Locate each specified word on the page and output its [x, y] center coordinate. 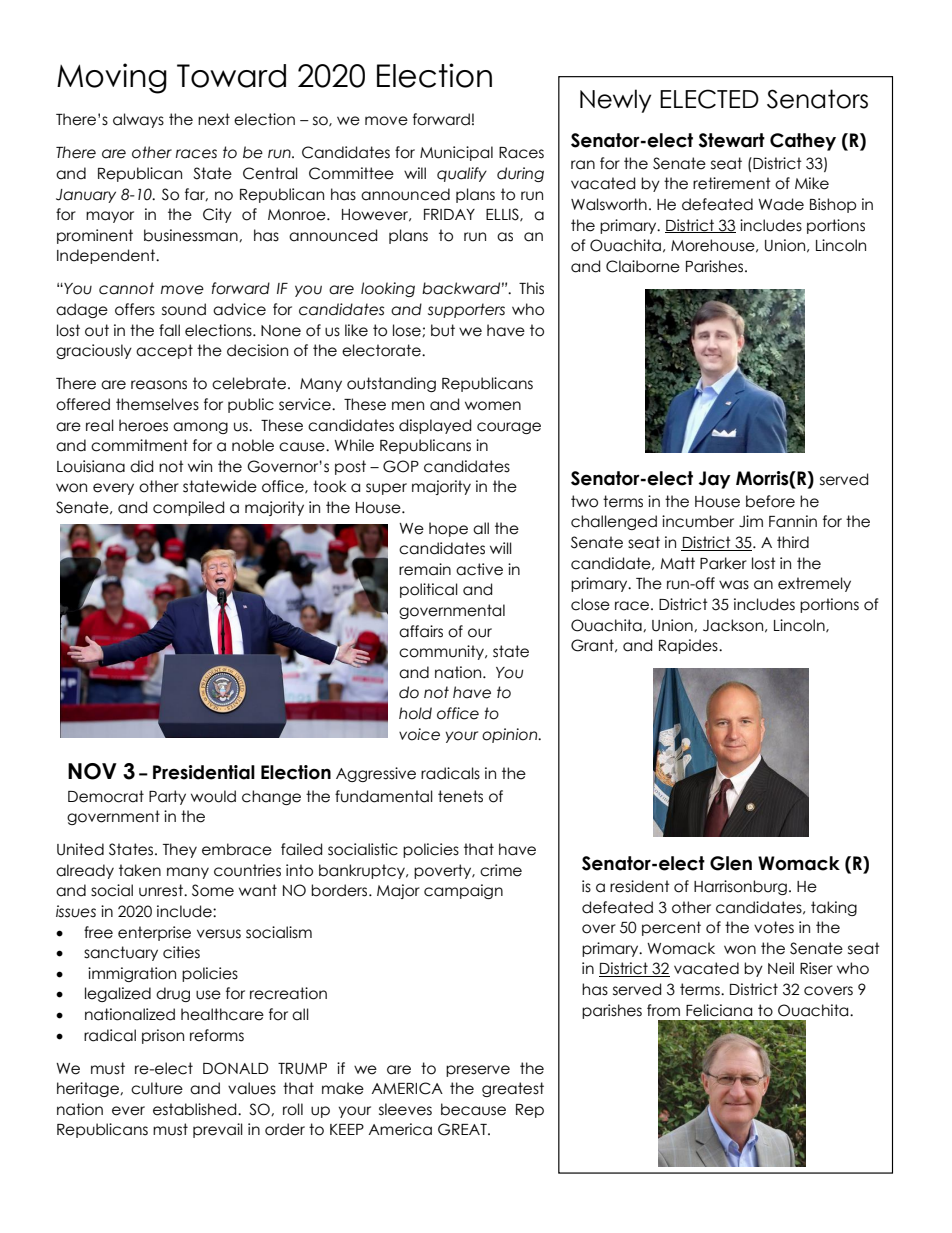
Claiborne [643, 266]
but [443, 330]
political [429, 590]
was [734, 585]
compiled [188, 508]
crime [501, 870]
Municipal [456, 153]
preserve [478, 1071]
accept [164, 351]
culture [157, 1088]
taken [140, 870]
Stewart [732, 140]
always [138, 120]
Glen [731, 863]
